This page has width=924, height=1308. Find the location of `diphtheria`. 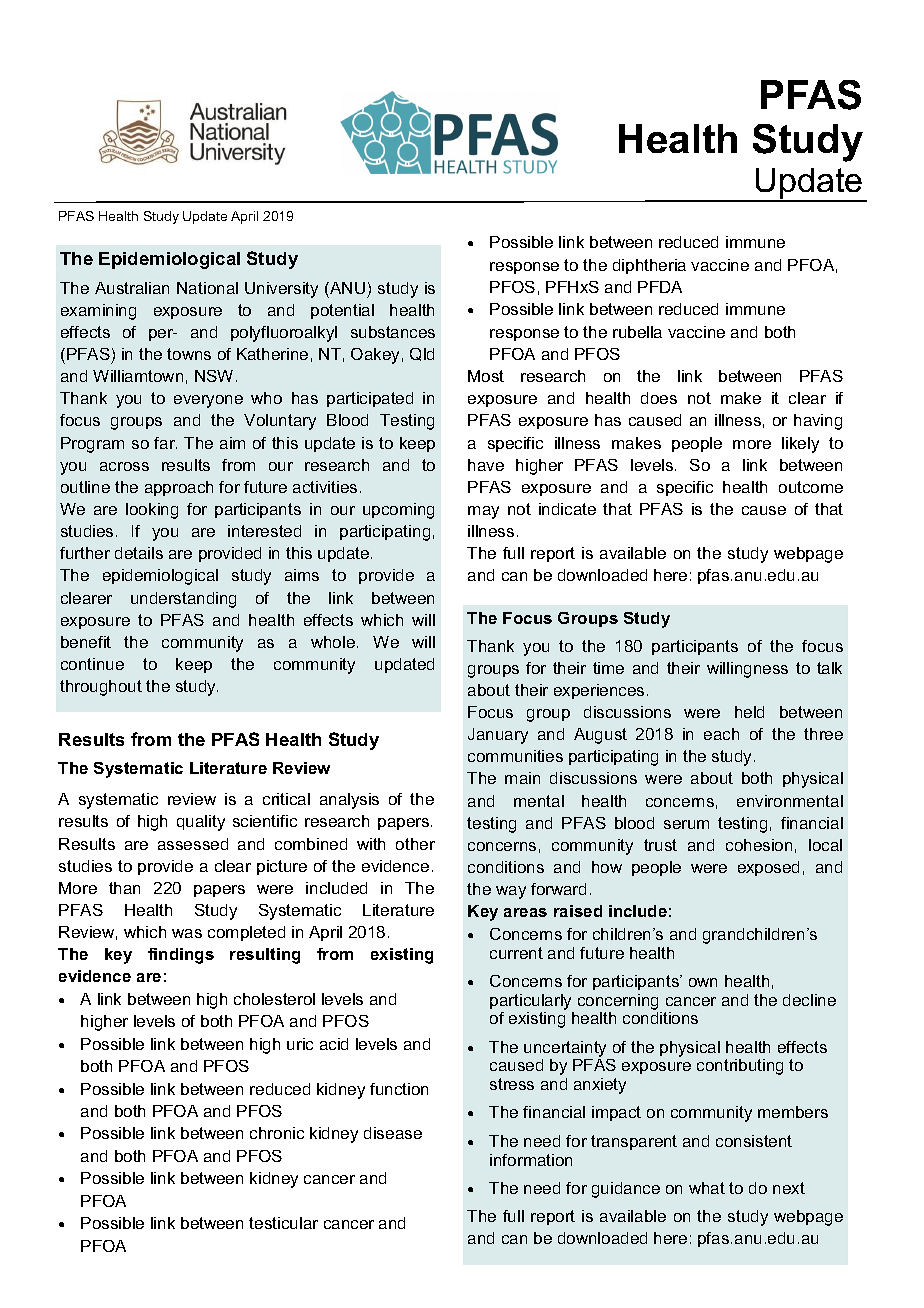

diphtheria is located at coordinates (649, 266).
